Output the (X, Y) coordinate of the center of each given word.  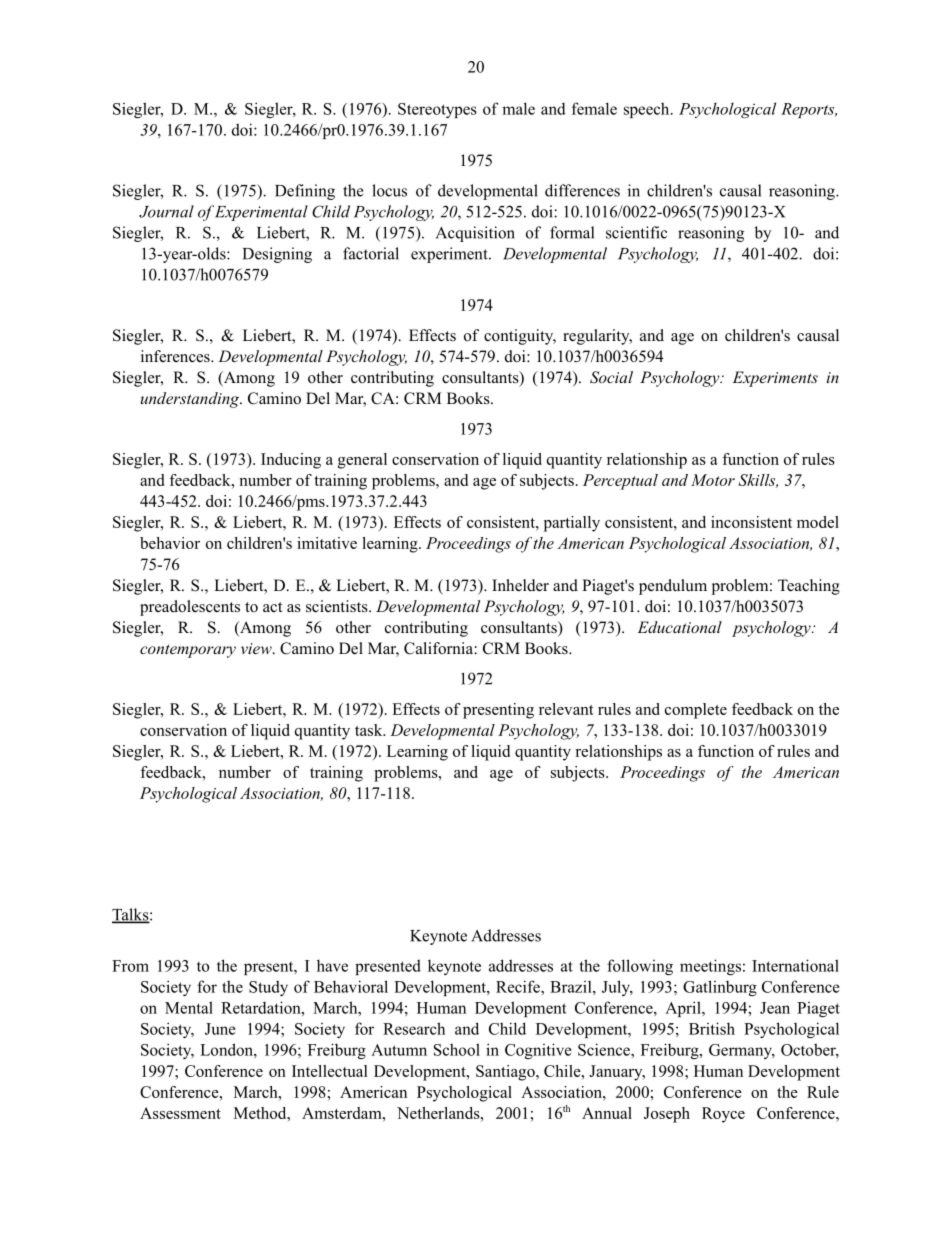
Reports (809, 110)
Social (611, 377)
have (332, 965)
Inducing (291, 461)
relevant (566, 709)
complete (696, 711)
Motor (713, 480)
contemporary (188, 651)
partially (572, 524)
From (130, 966)
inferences (176, 356)
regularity (597, 337)
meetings (710, 967)
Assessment (180, 1113)
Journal (166, 211)
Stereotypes (437, 110)
